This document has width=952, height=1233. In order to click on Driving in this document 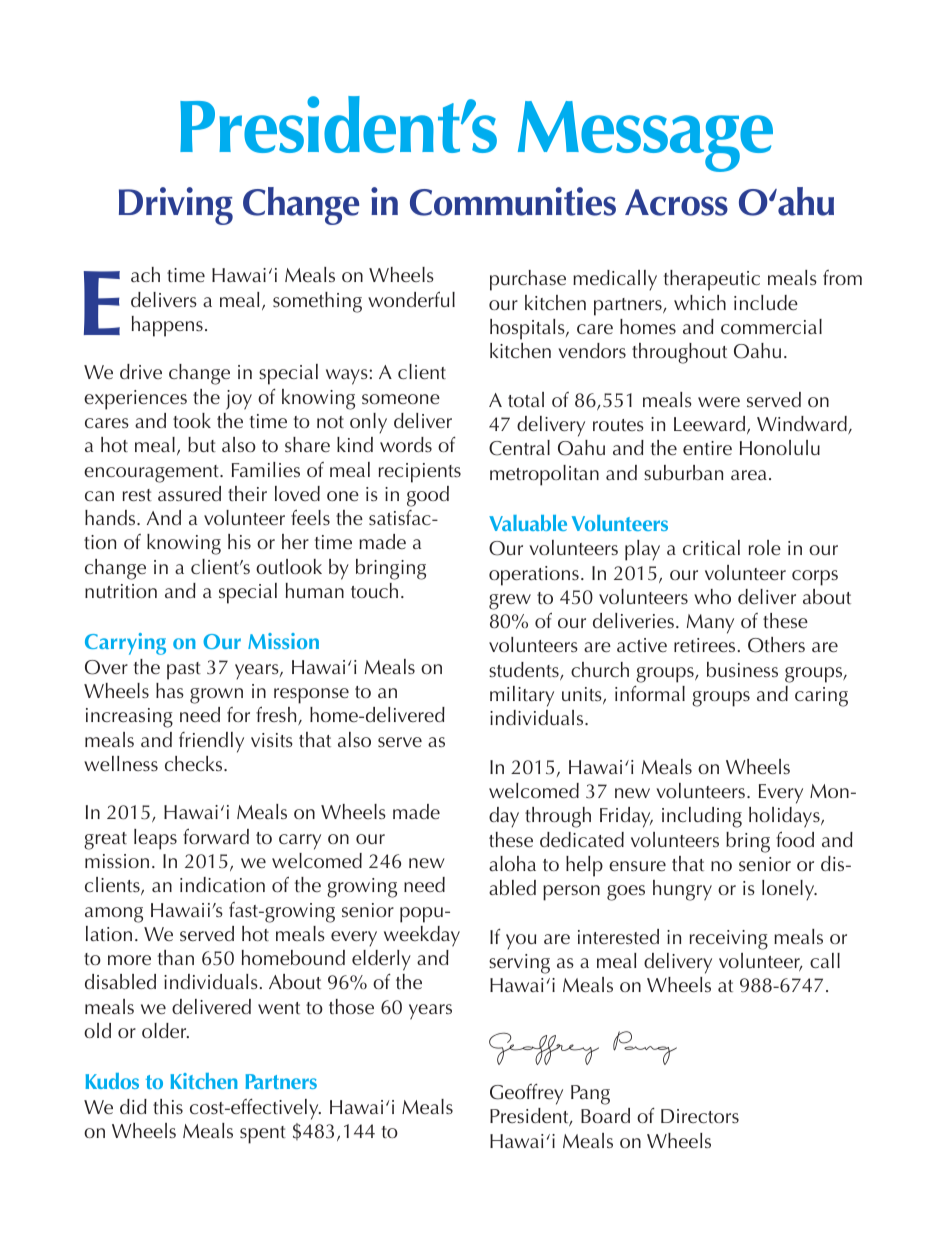, I will do `click(176, 206)`.
